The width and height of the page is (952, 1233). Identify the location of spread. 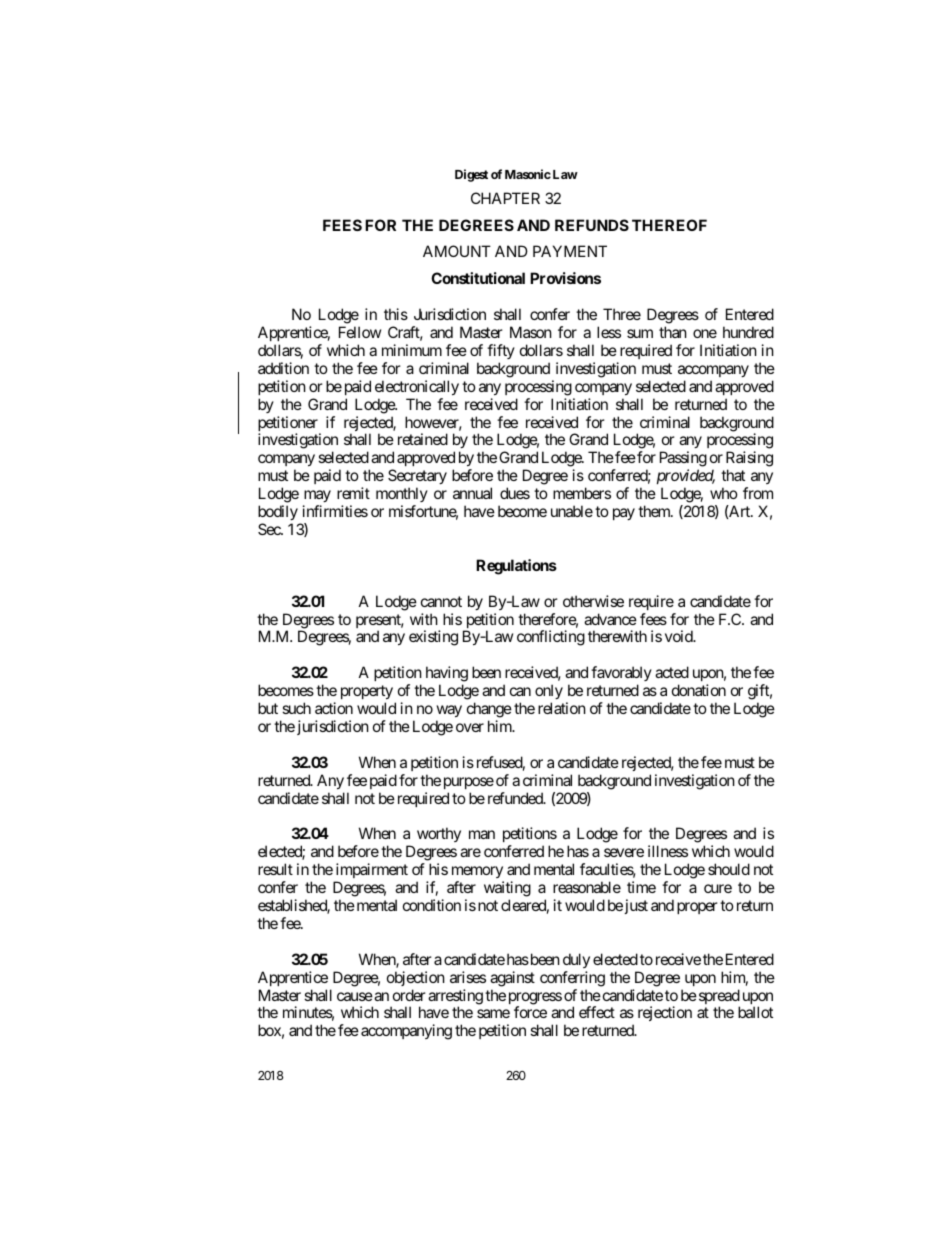
(719, 998).
